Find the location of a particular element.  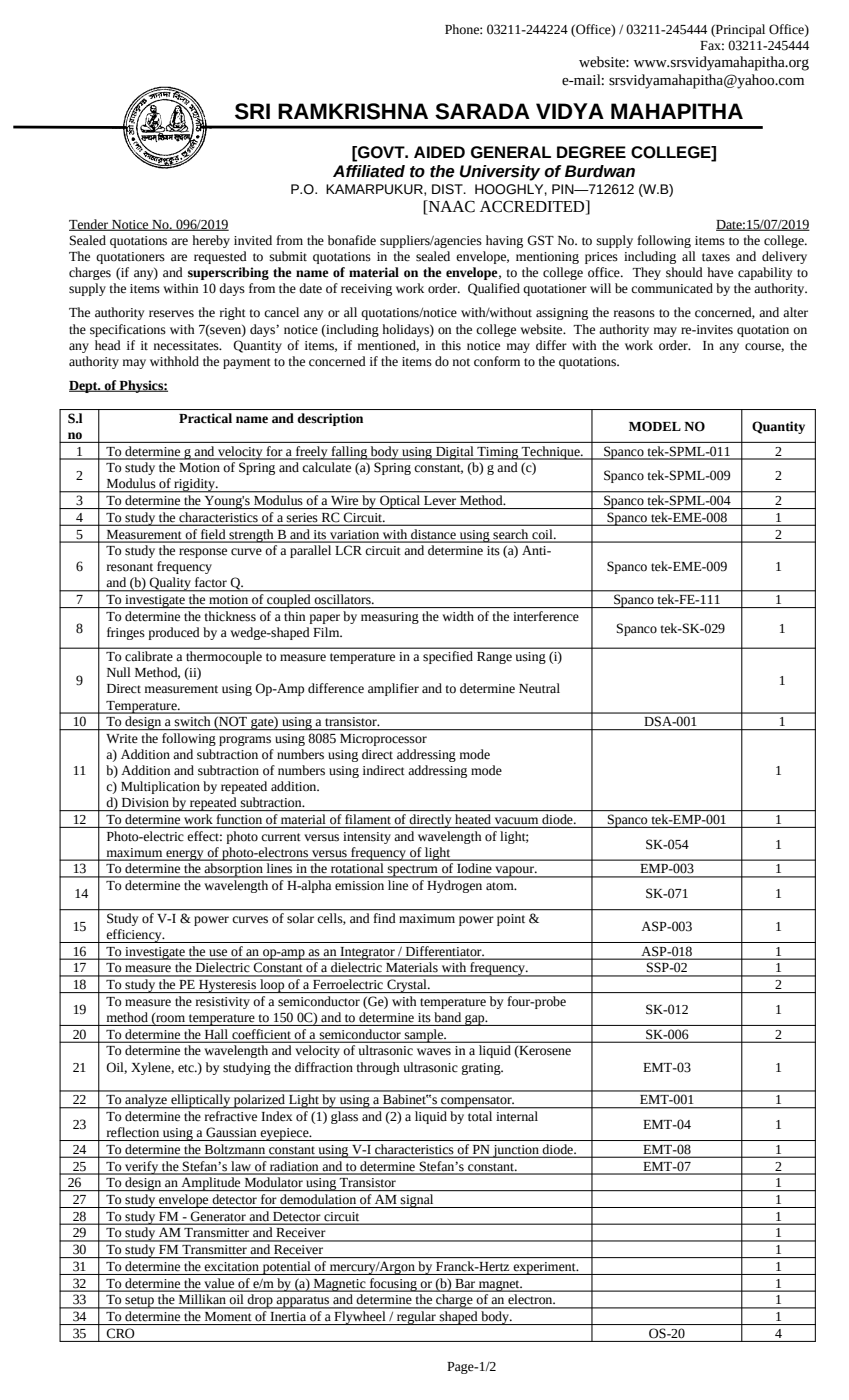

specified is located at coordinates (448, 657).
